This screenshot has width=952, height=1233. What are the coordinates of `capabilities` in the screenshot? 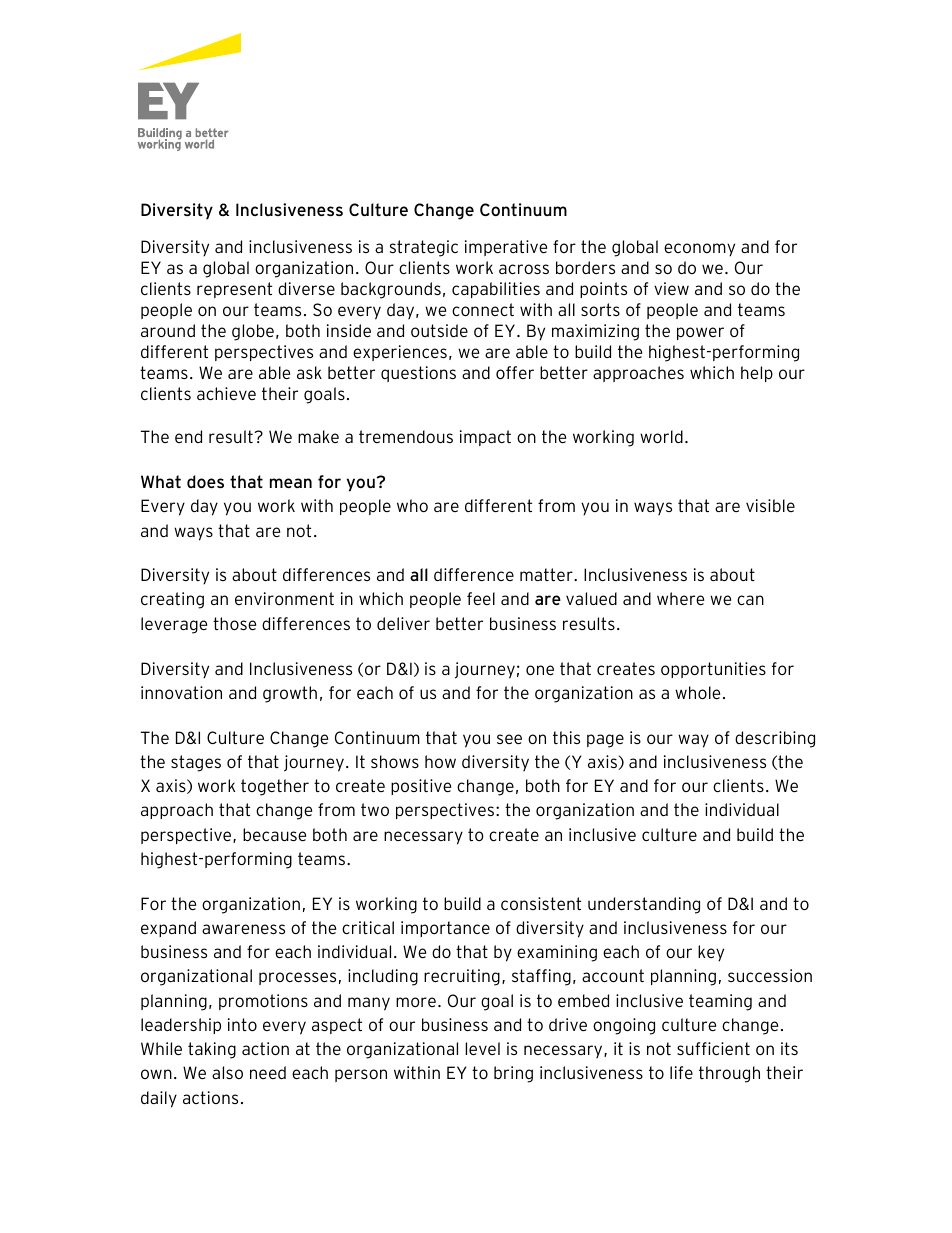 It's located at (496, 290).
